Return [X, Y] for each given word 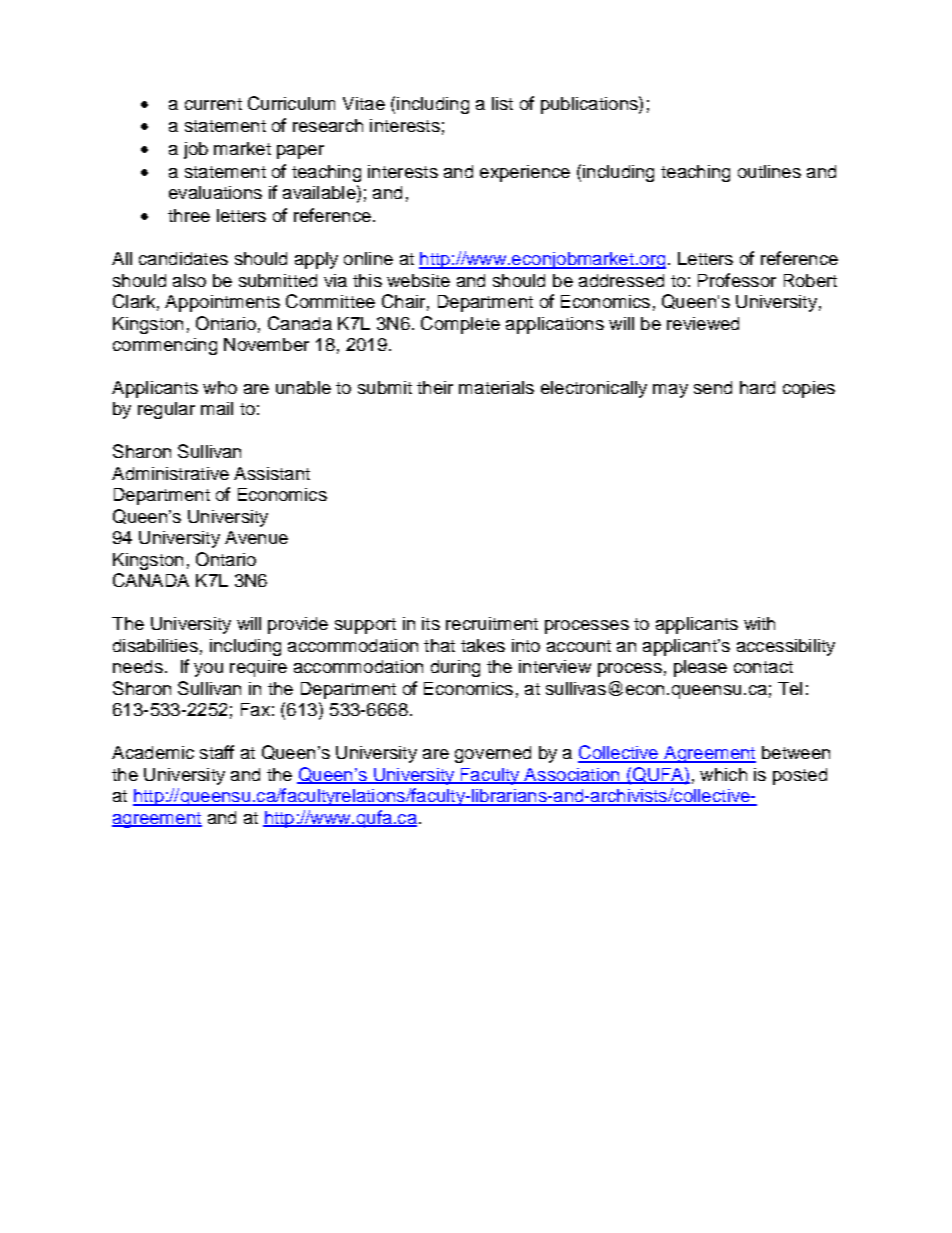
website [418, 280]
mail [217, 408]
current [213, 104]
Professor [737, 280]
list [502, 103]
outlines [769, 171]
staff [217, 752]
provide [298, 625]
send [713, 387]
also [189, 280]
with [759, 623]
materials [496, 387]
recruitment [492, 623]
